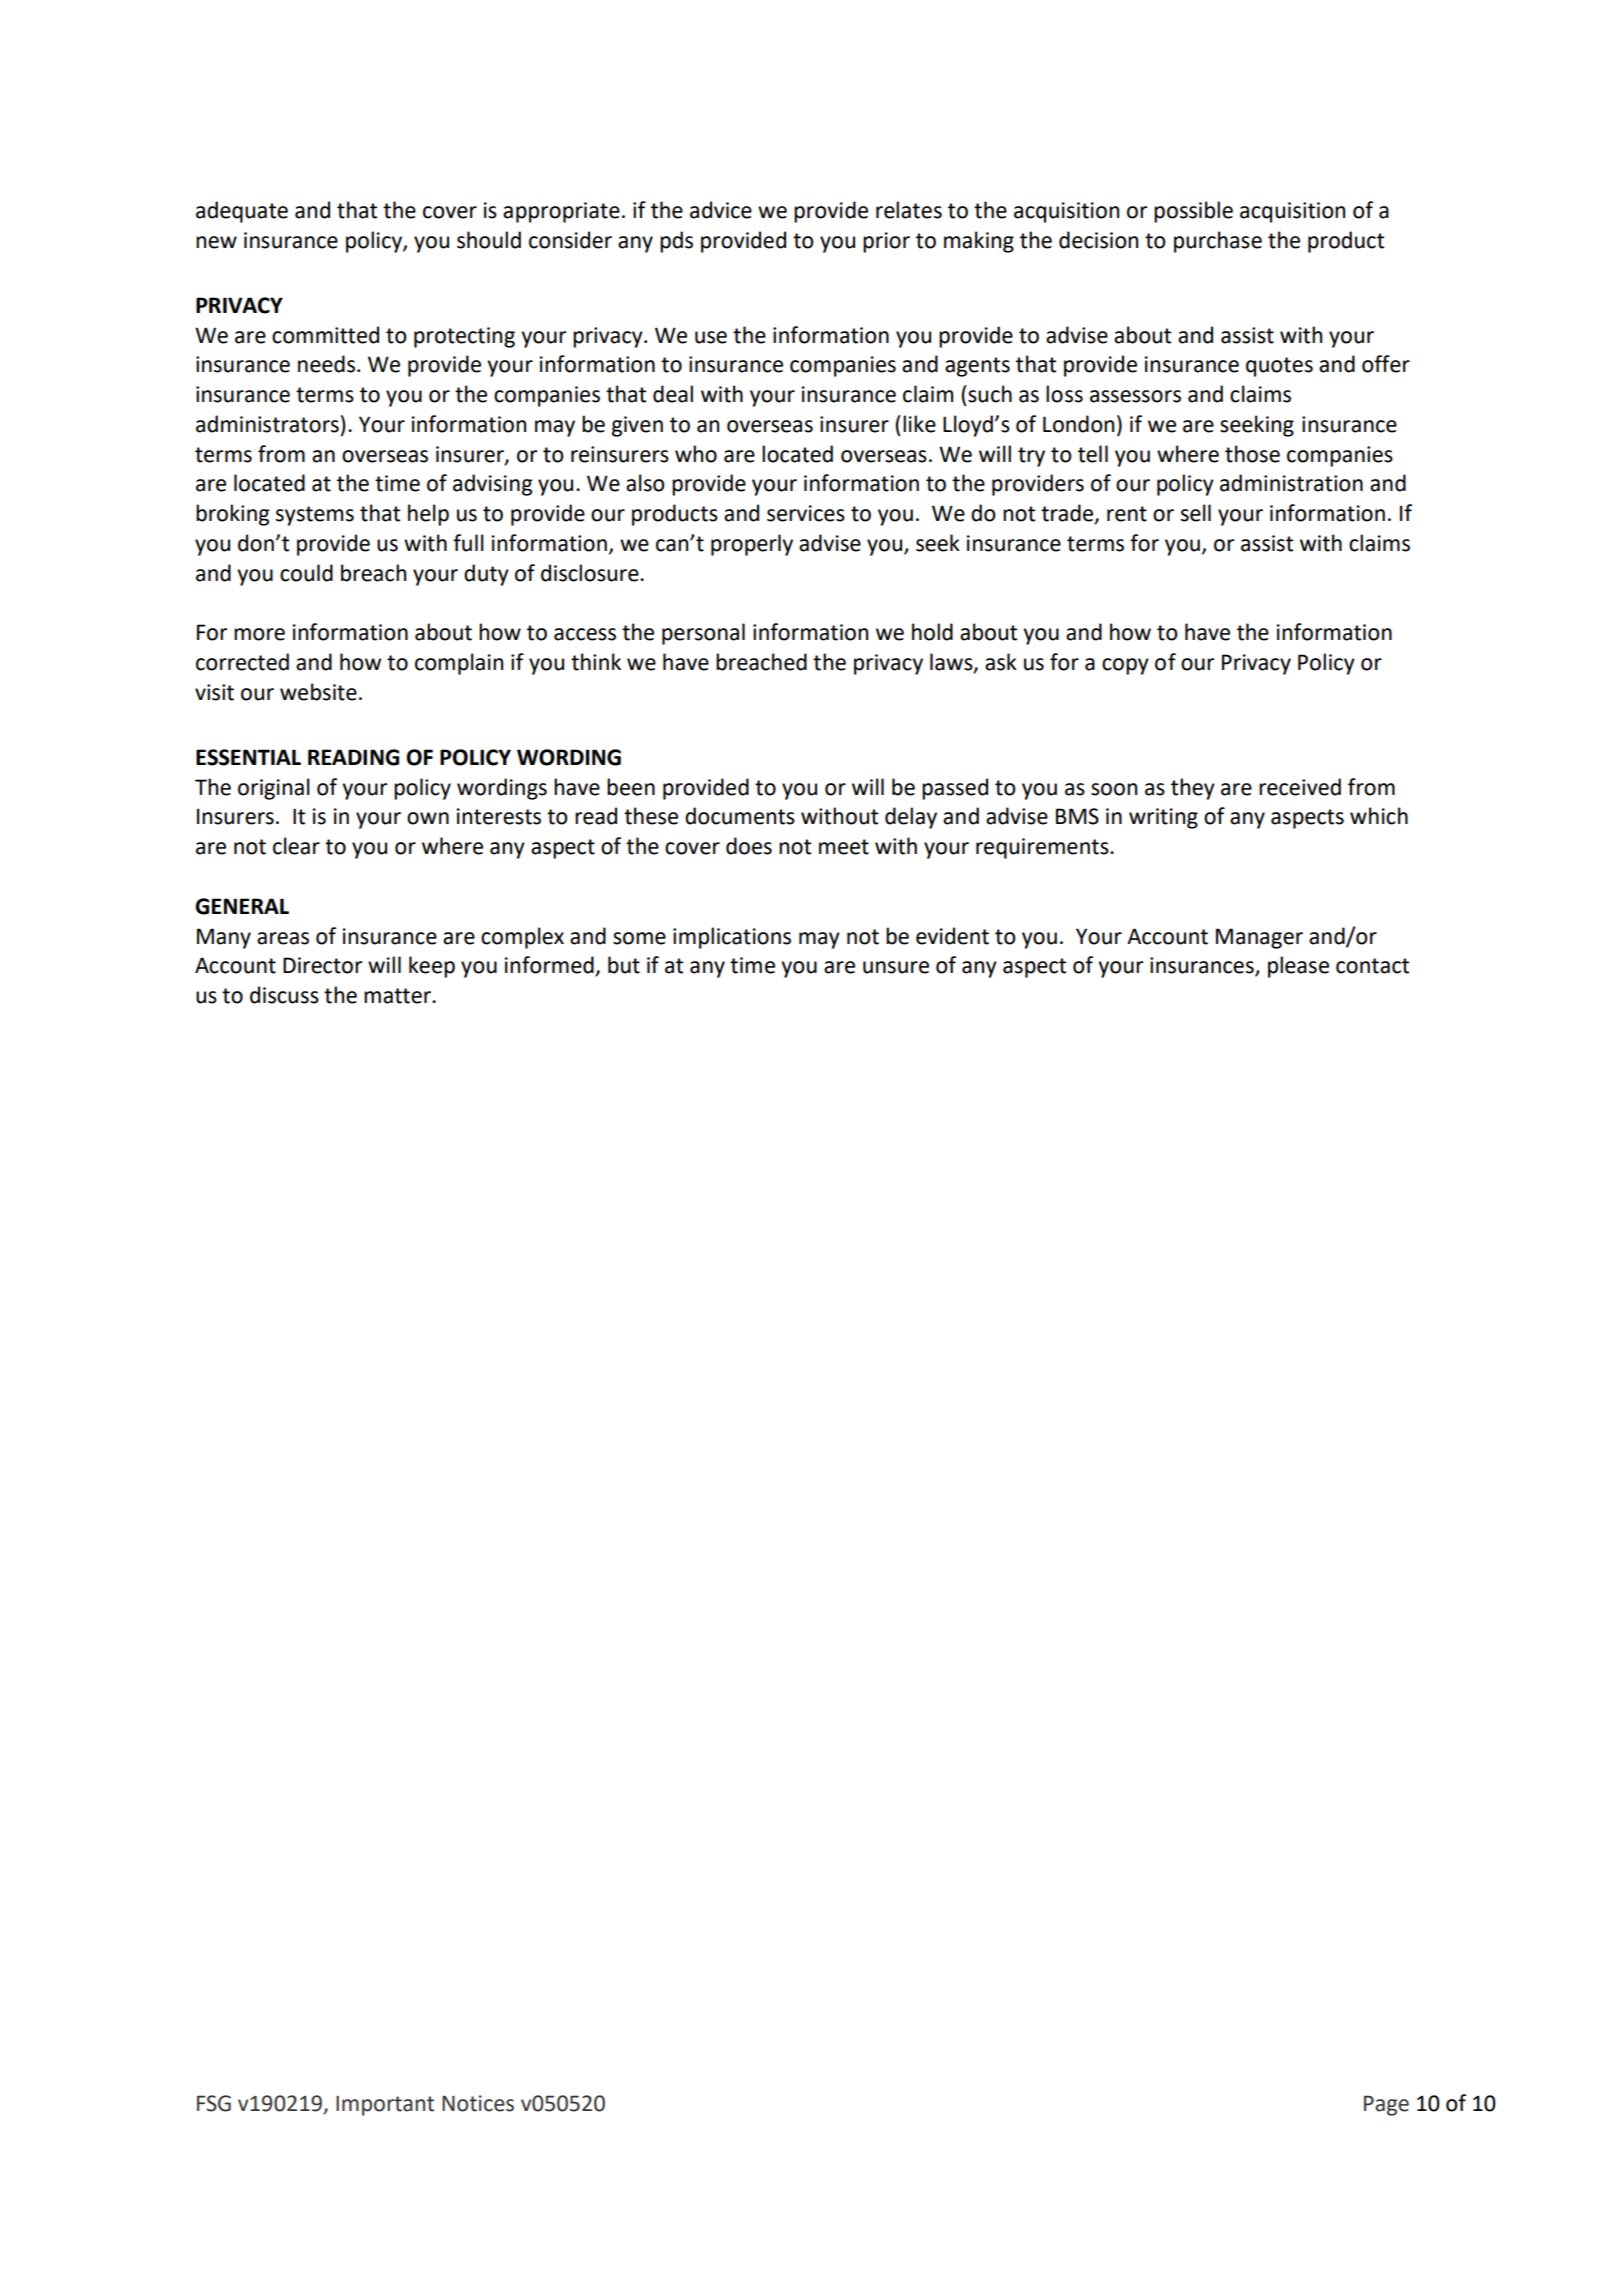  Describe the element at coordinates (1386, 2105) in the image. I see `Page` at that location.
